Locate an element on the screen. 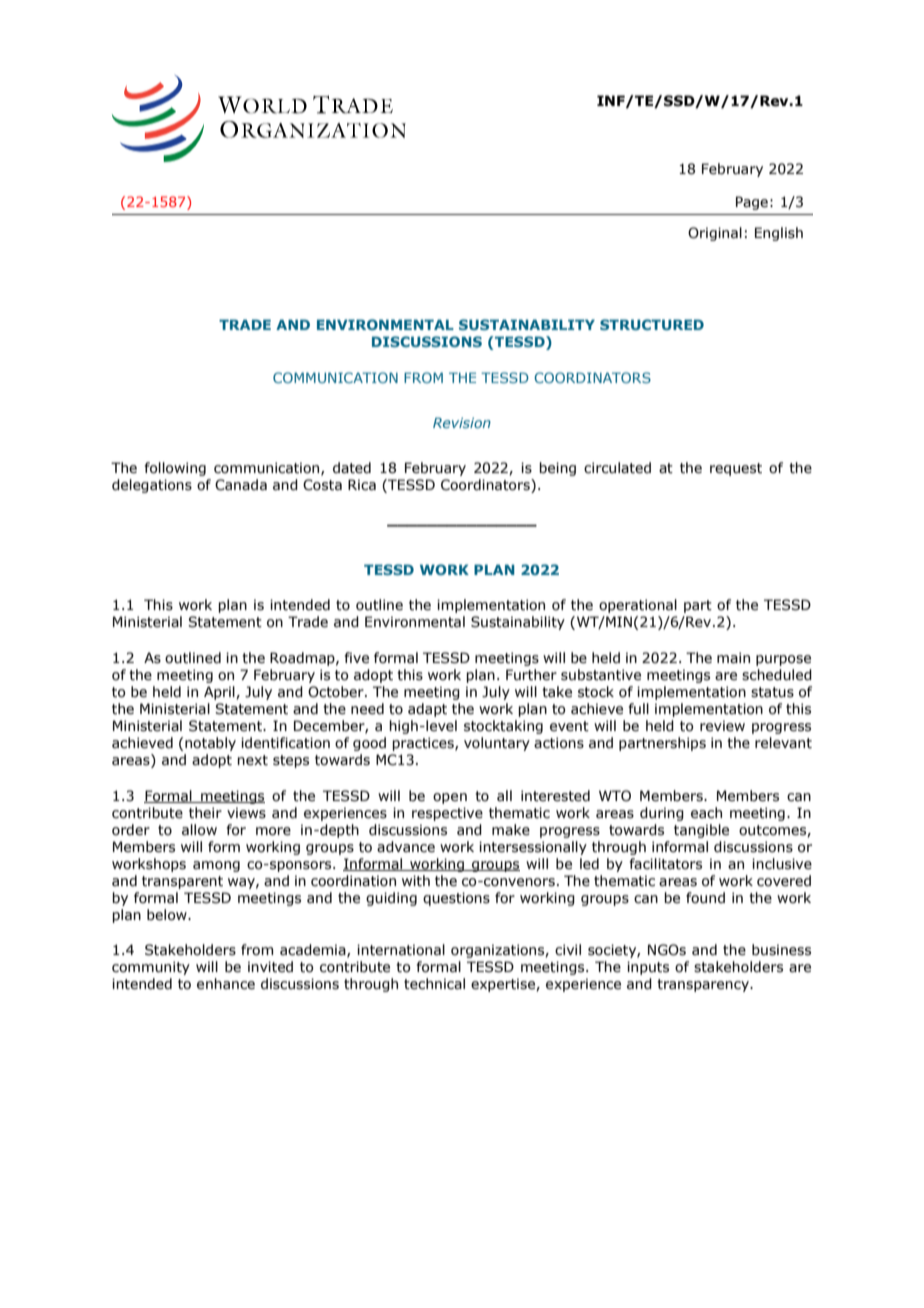  Original is located at coordinates (715, 234).
